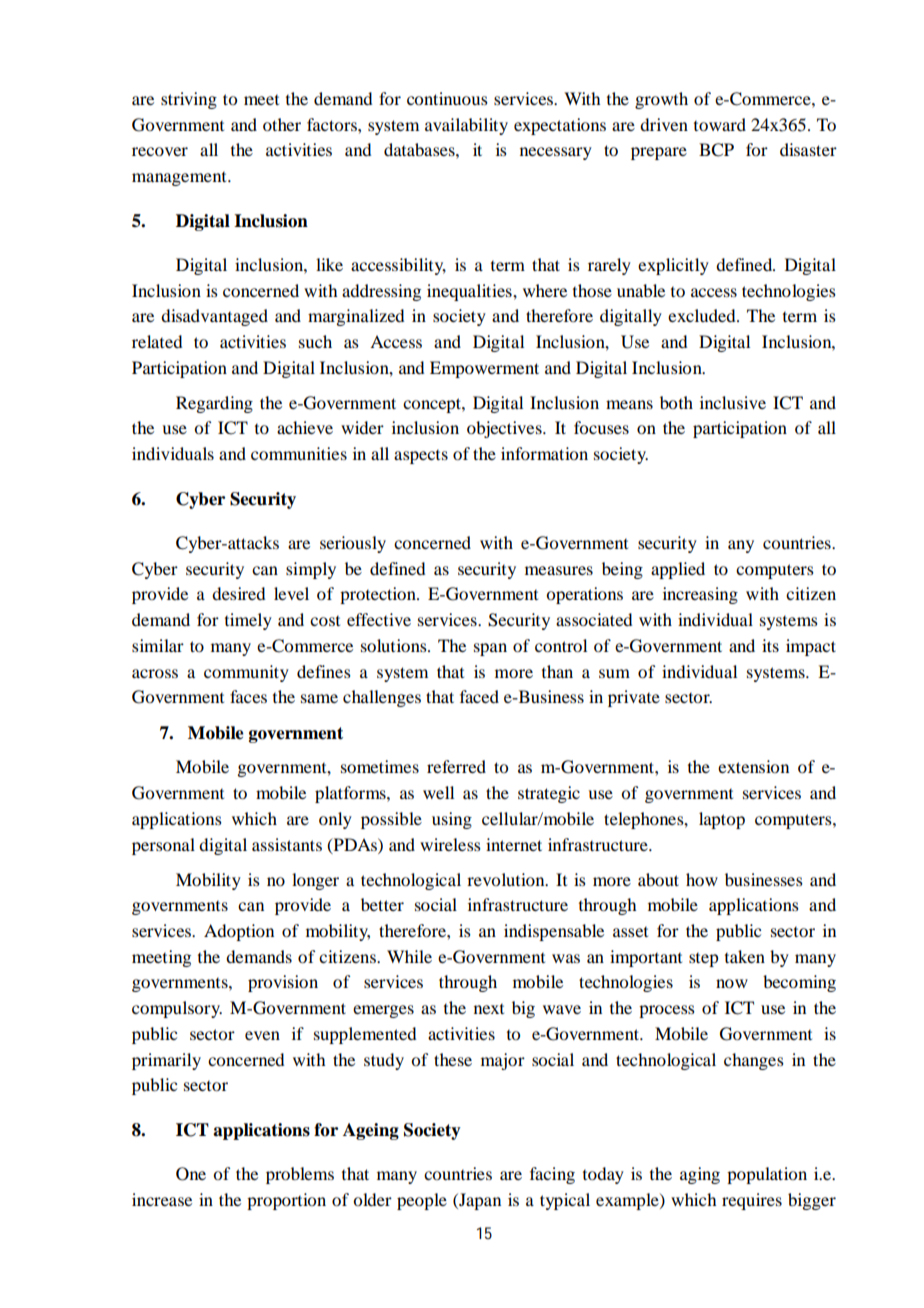 Image resolution: width=924 pixels, height=1308 pixels. I want to click on Adoption, so click(239, 932).
